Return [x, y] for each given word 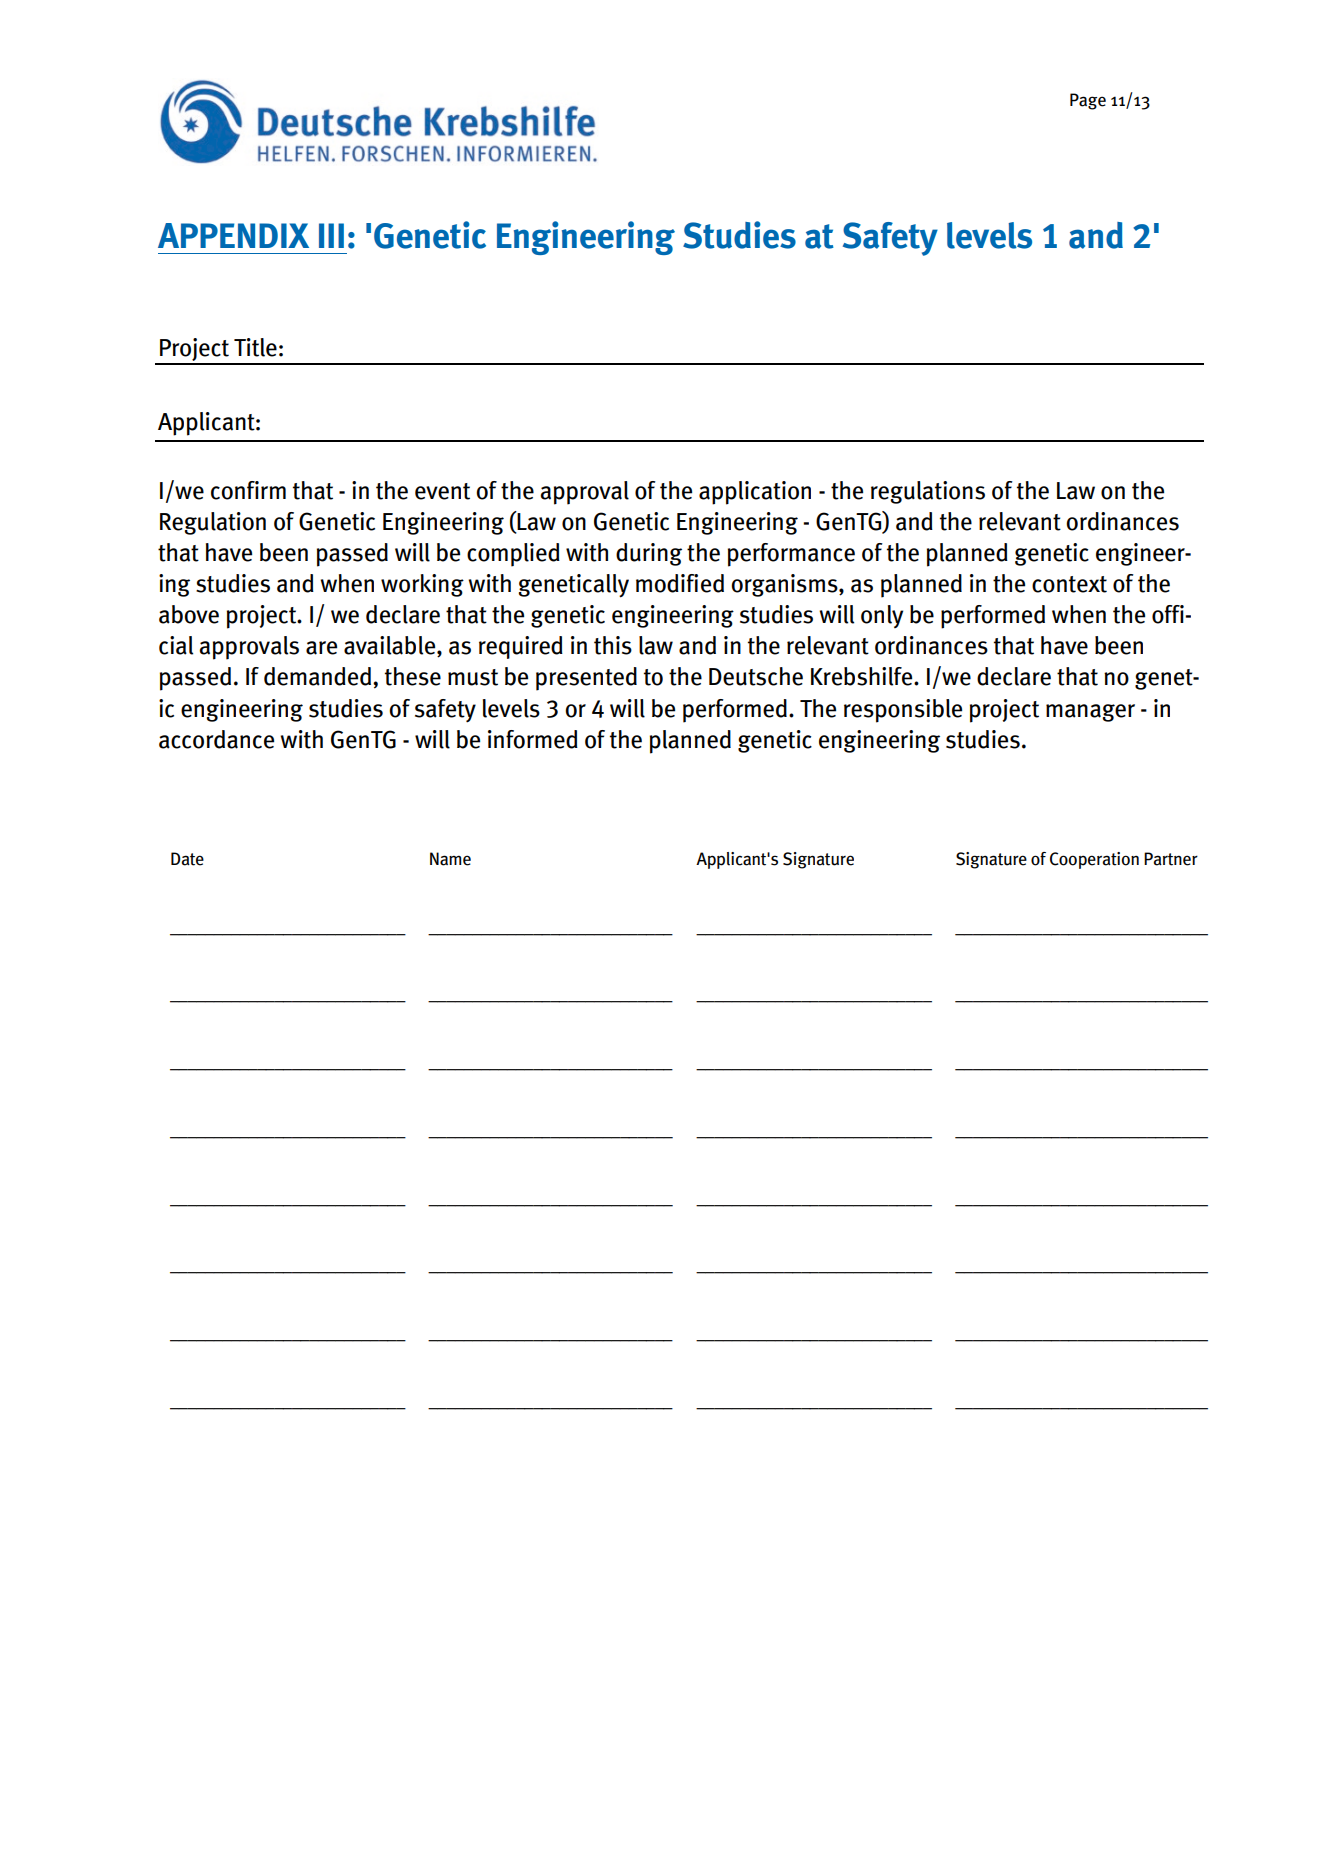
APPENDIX [233, 235]
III [331, 235]
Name [450, 859]
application [755, 493]
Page [1088, 101]
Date [187, 859]
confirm [248, 490]
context [1069, 584]
